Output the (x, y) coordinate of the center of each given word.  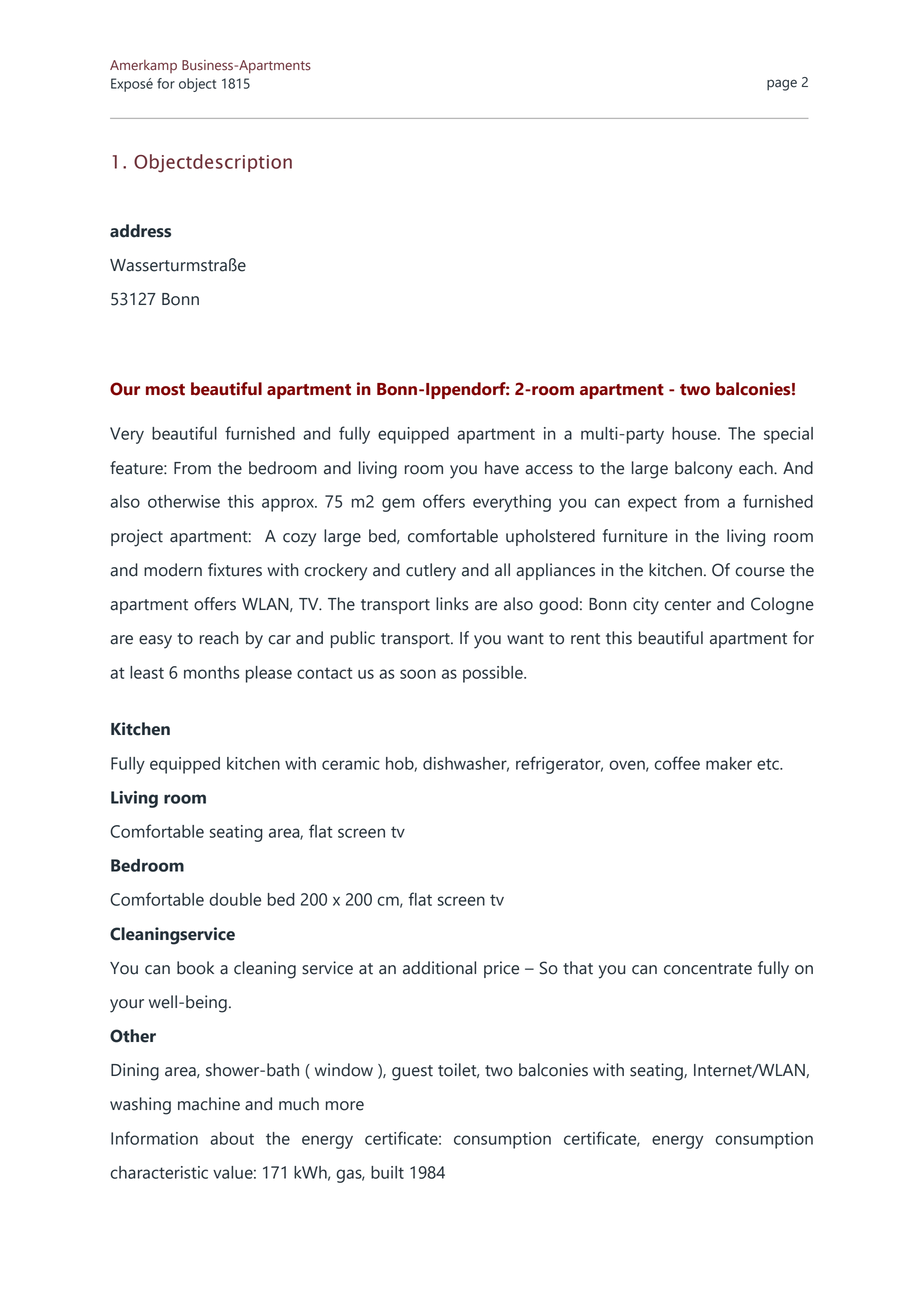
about (232, 1138)
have (502, 468)
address (140, 231)
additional (439, 968)
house (695, 433)
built (387, 1172)
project (137, 538)
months (212, 672)
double (235, 899)
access (549, 470)
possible (494, 674)
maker (729, 763)
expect (652, 504)
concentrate (708, 969)
